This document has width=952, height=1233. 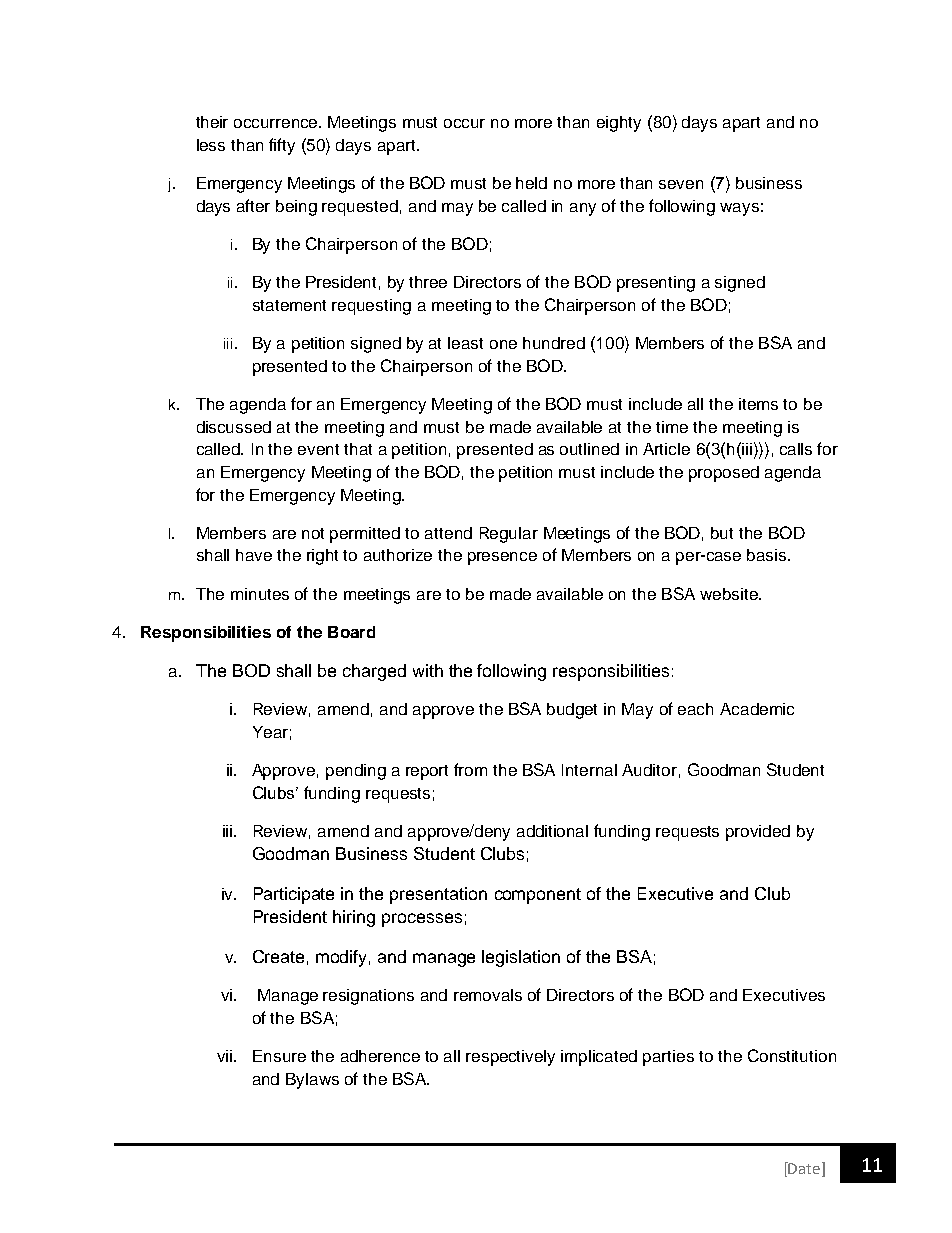 I want to click on website, so click(x=730, y=594).
